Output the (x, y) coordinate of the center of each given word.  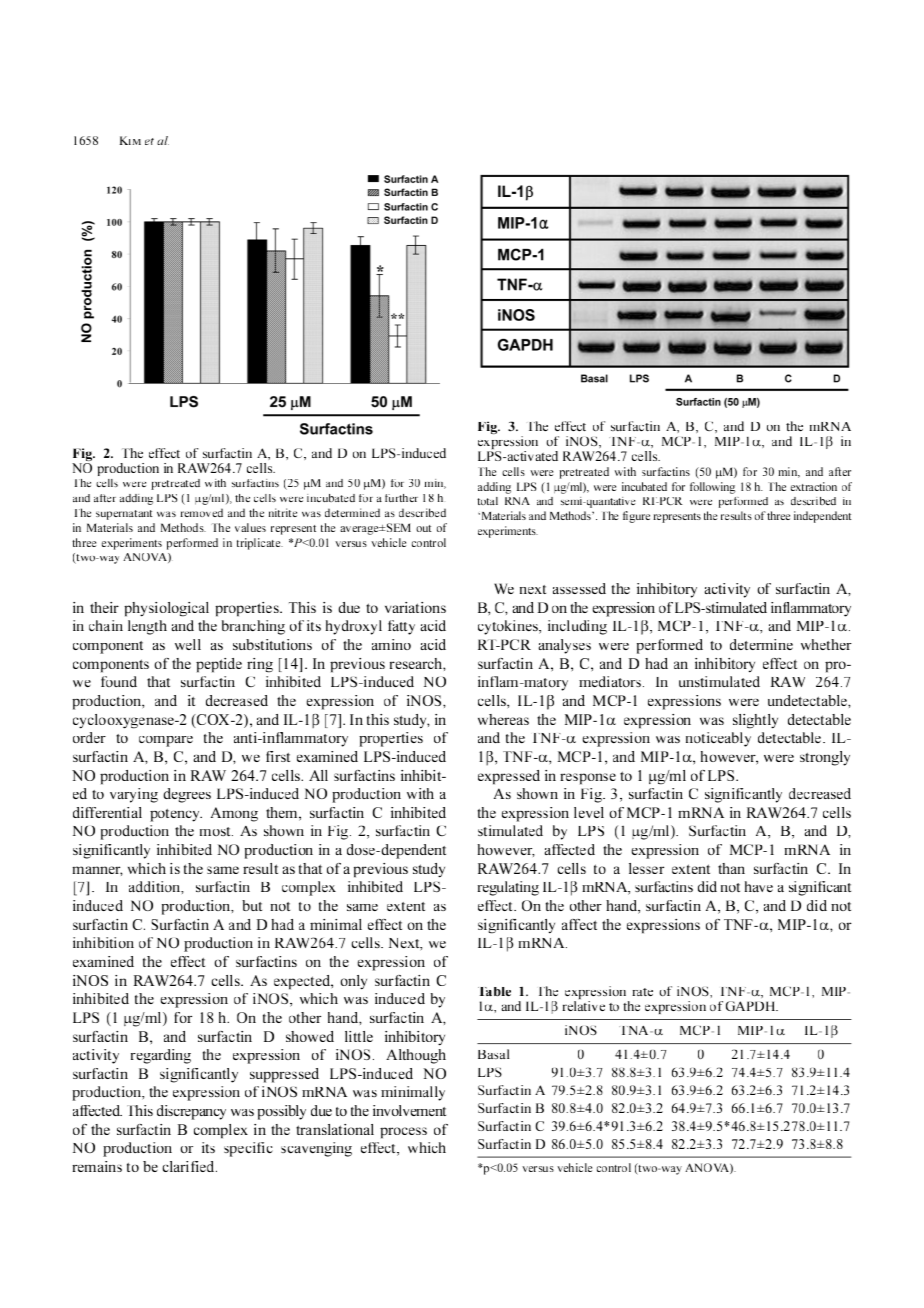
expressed (509, 777)
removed (201, 512)
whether (826, 644)
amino (391, 644)
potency (176, 815)
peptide (219, 665)
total (487, 501)
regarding (161, 1056)
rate (642, 992)
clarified (189, 1166)
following (712, 488)
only (353, 982)
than (731, 868)
